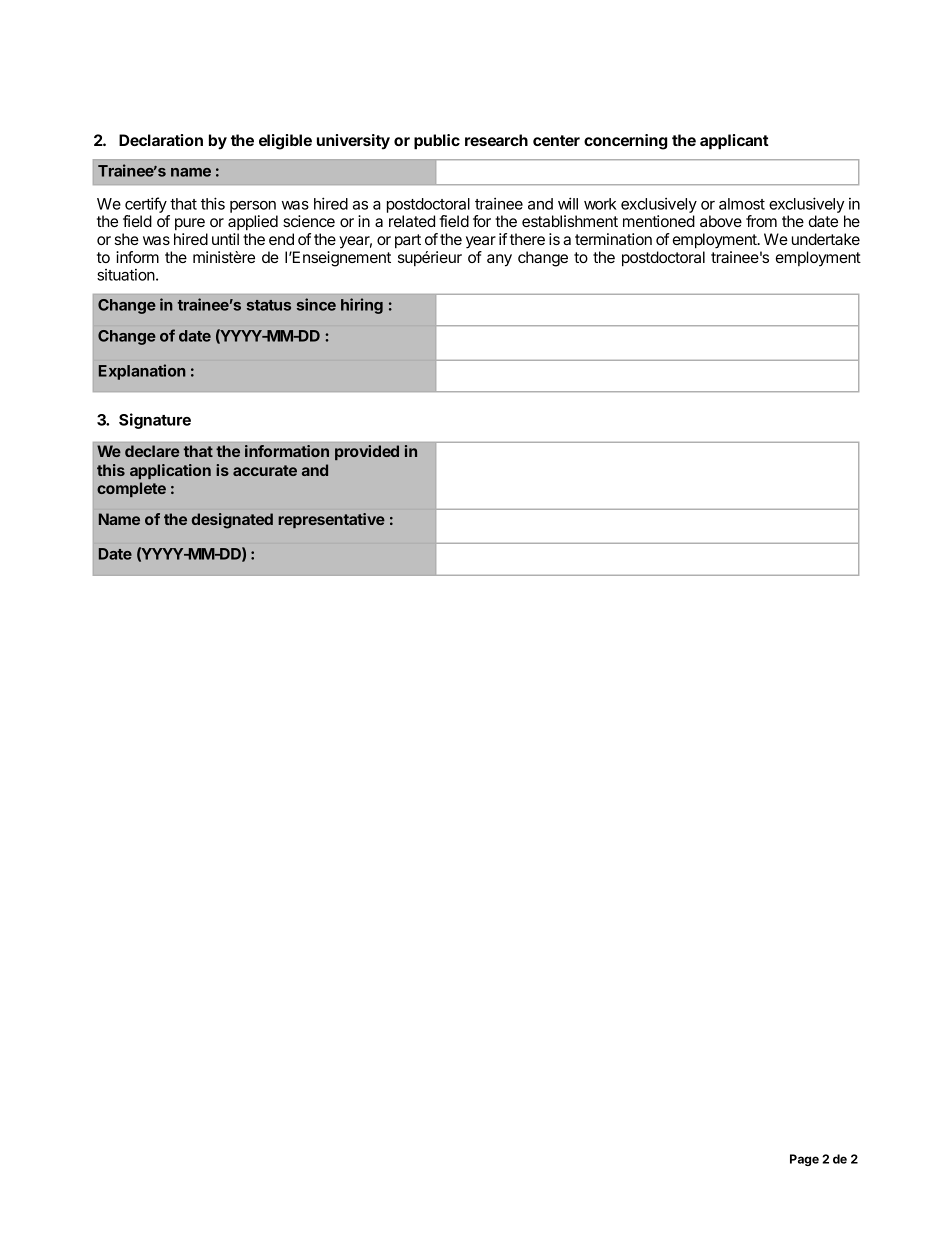 This screenshot has width=952, height=1233. I want to click on Signature, so click(155, 421).
